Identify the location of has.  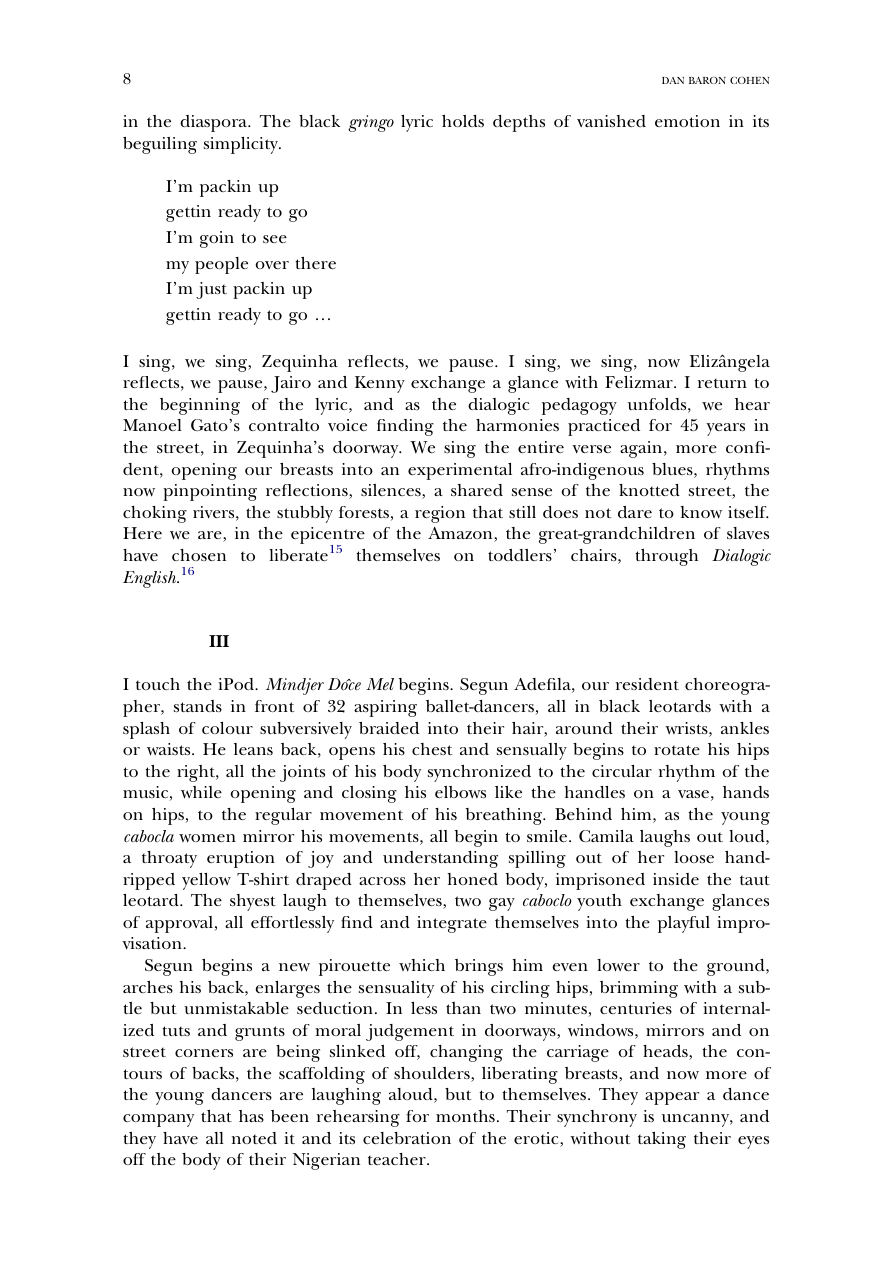
(251, 1116).
